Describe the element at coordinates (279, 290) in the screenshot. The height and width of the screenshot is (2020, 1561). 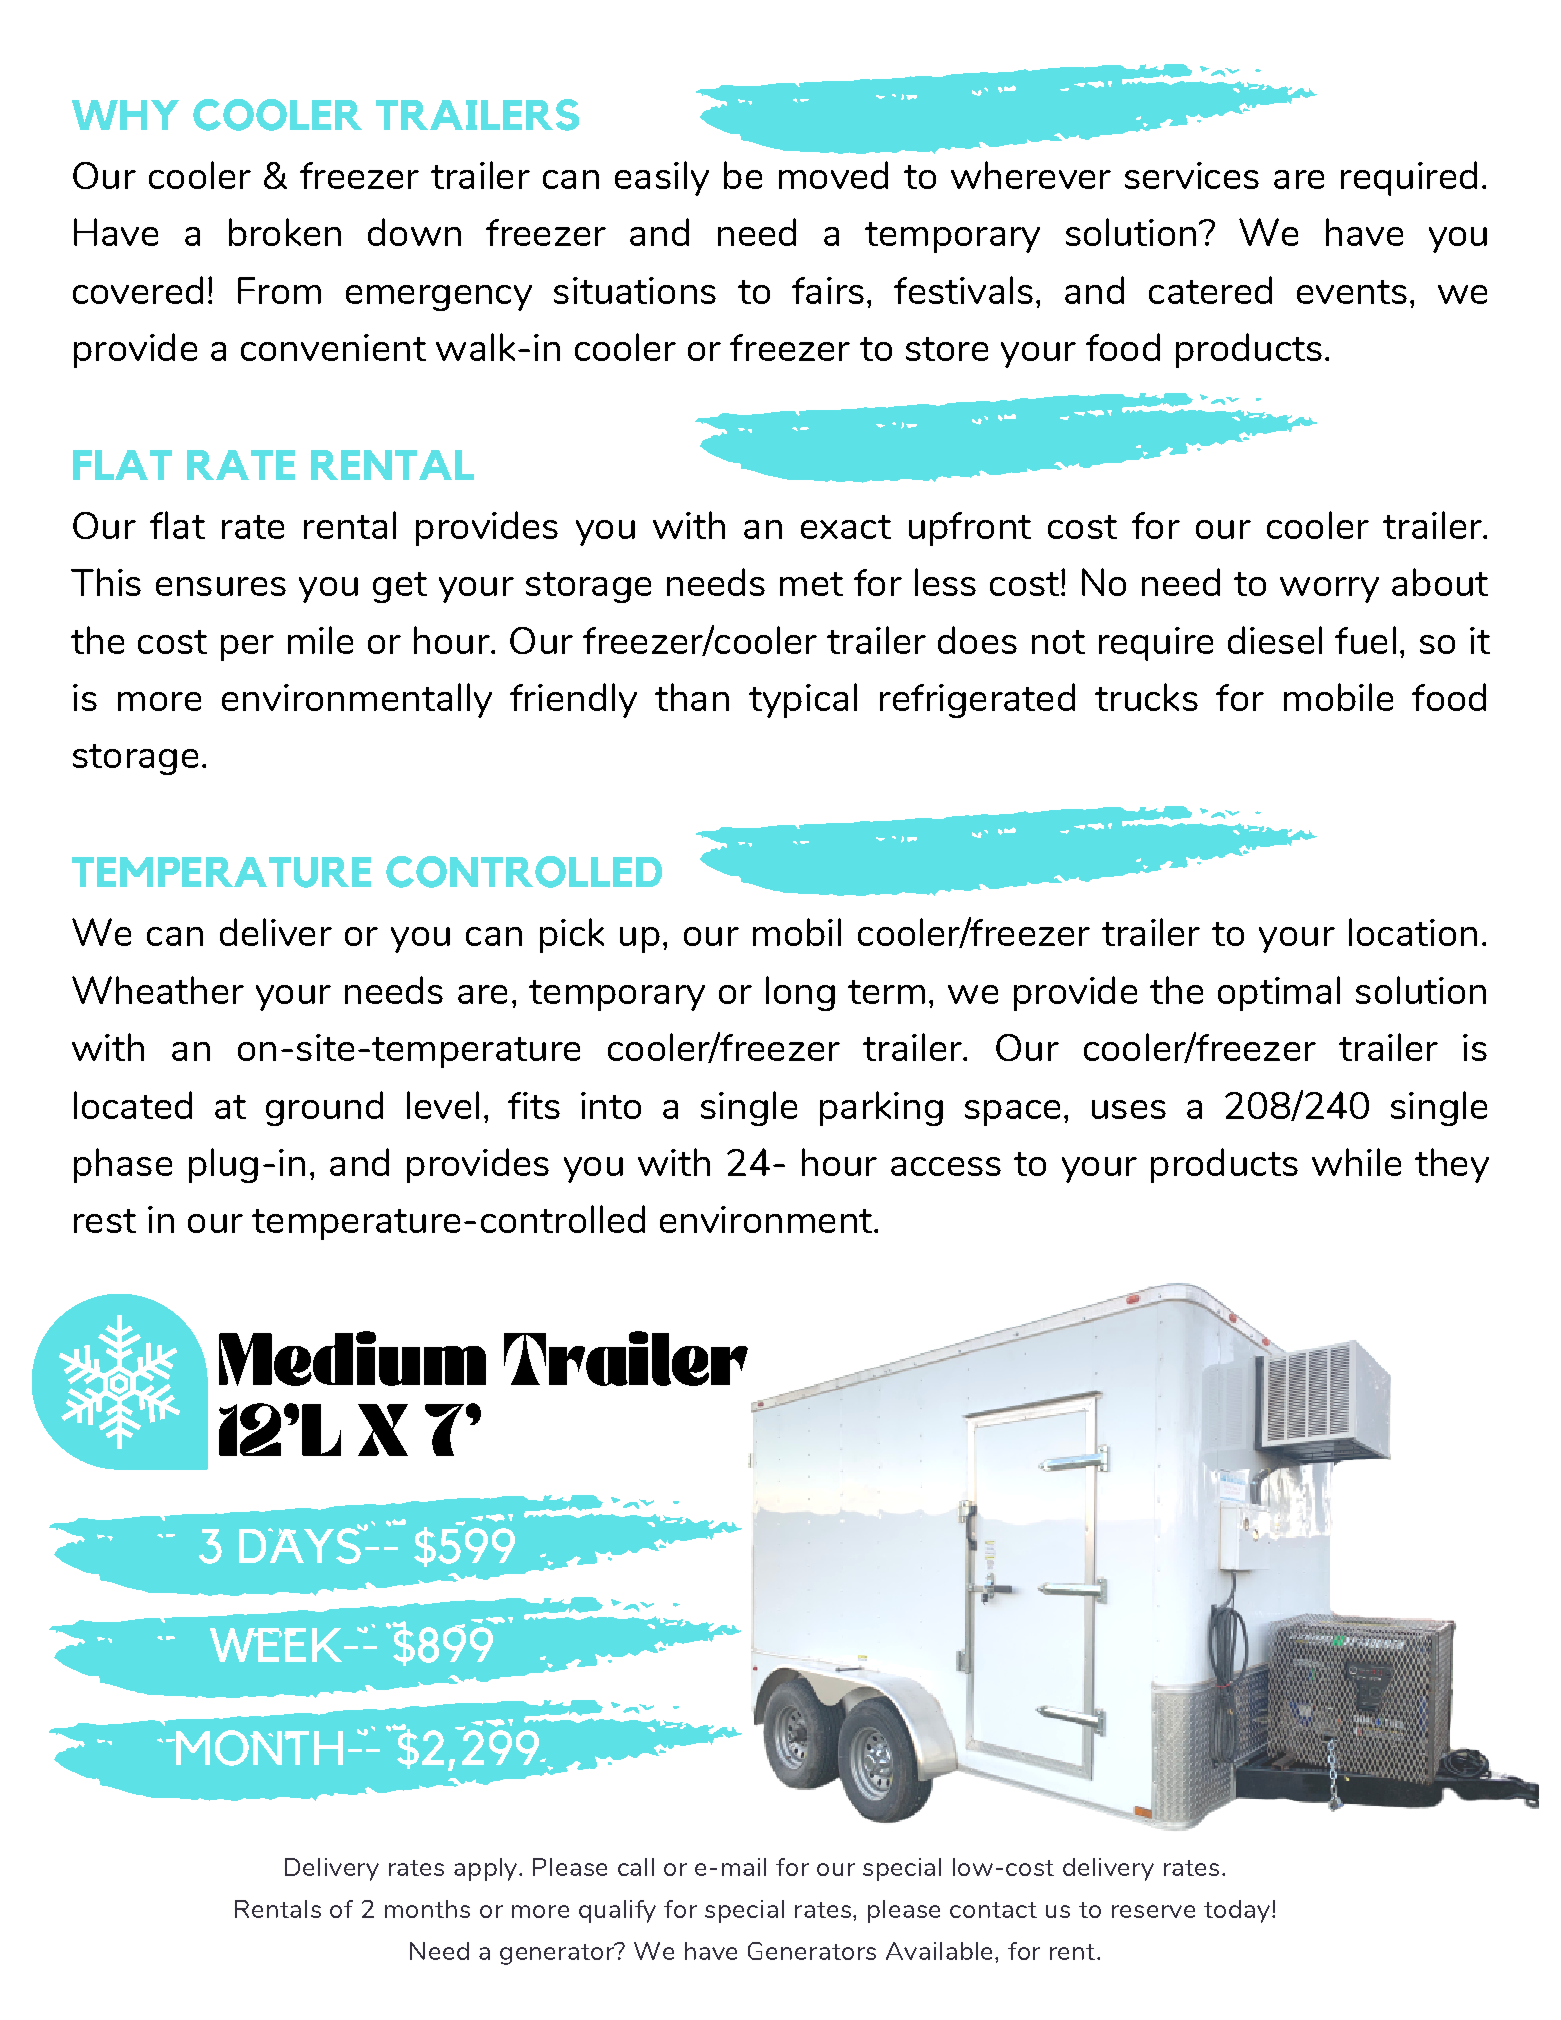
I see `From` at that location.
